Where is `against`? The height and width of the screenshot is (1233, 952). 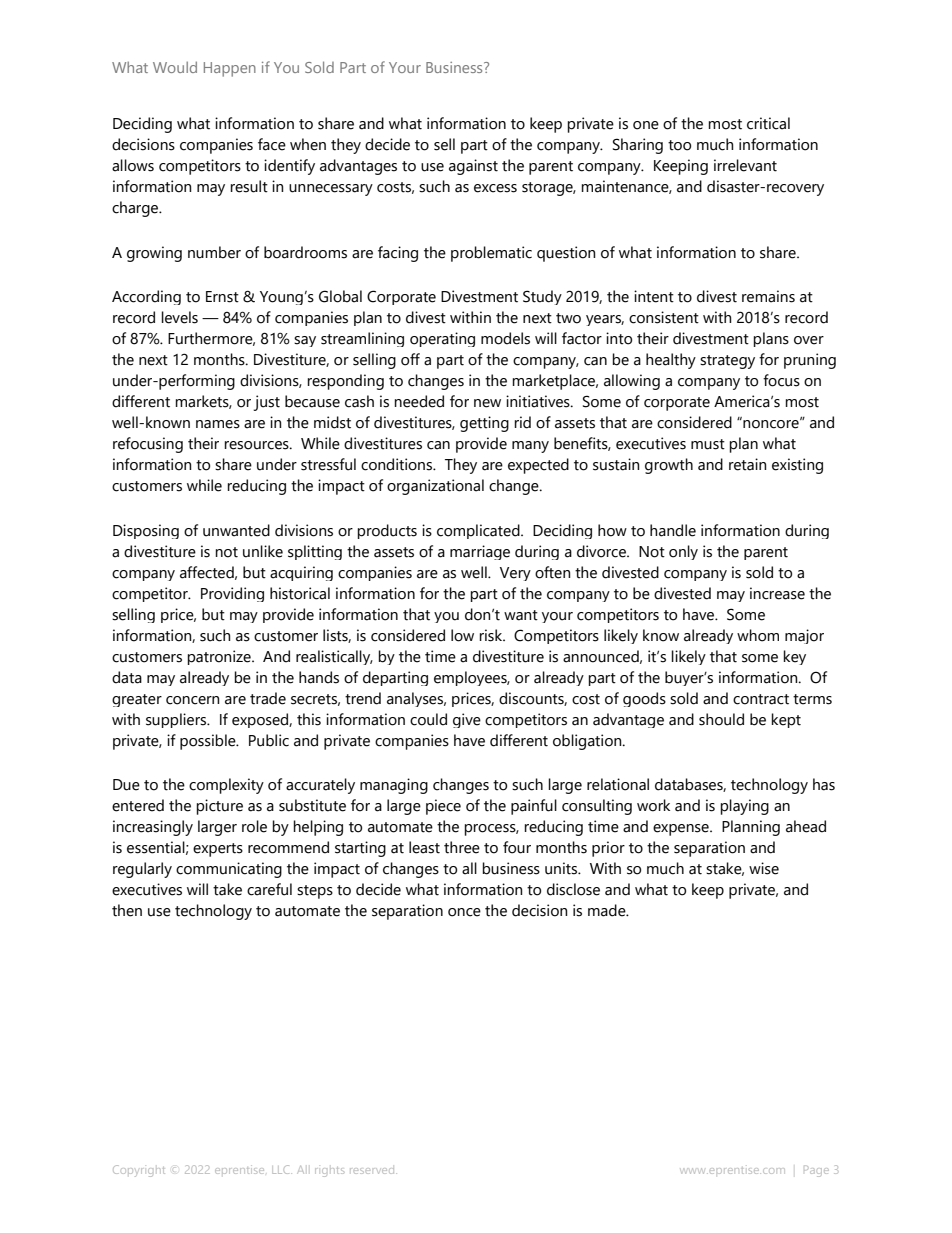 against is located at coordinates (473, 167).
